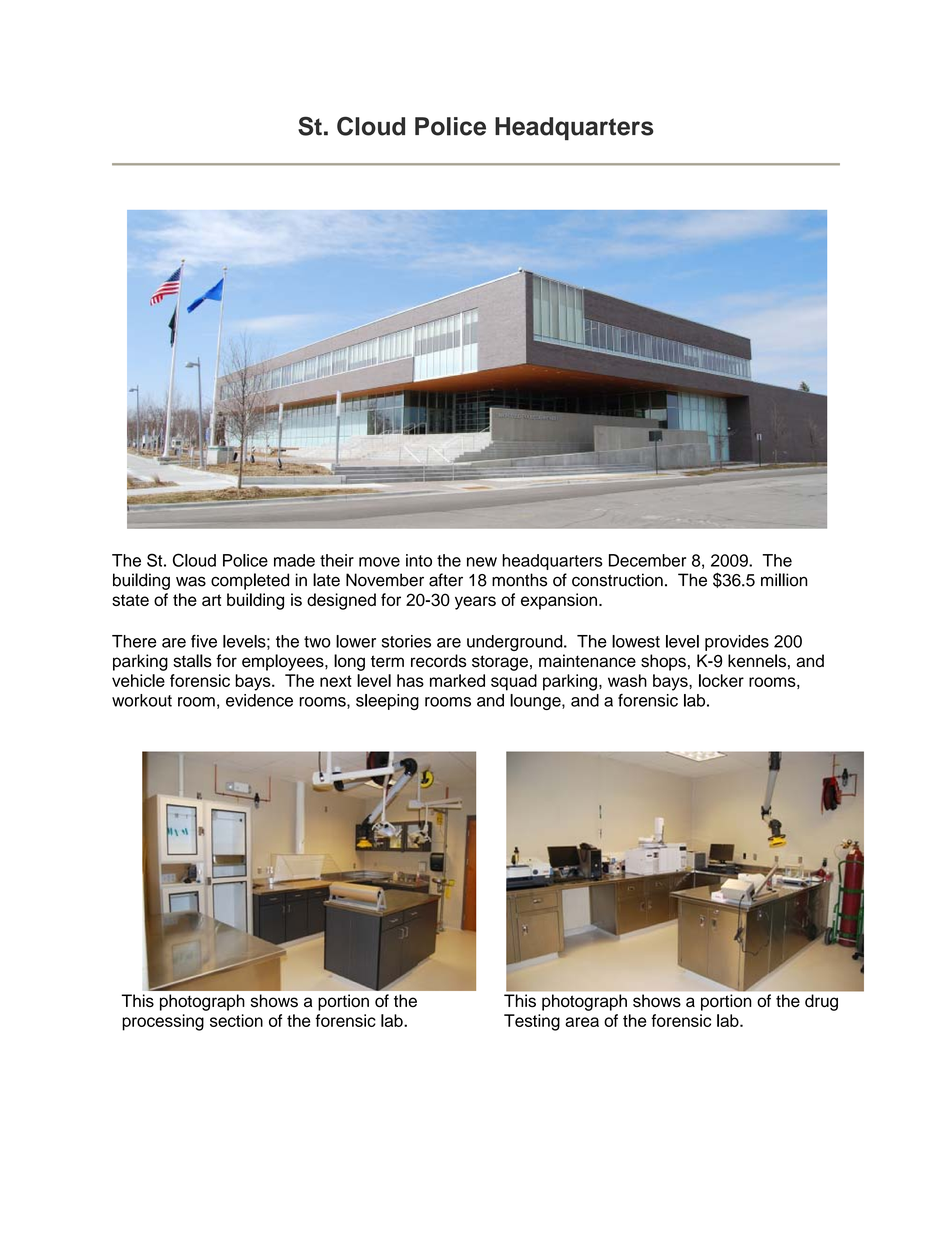  What do you see at coordinates (250, 581) in the page?
I see `completed` at bounding box center [250, 581].
